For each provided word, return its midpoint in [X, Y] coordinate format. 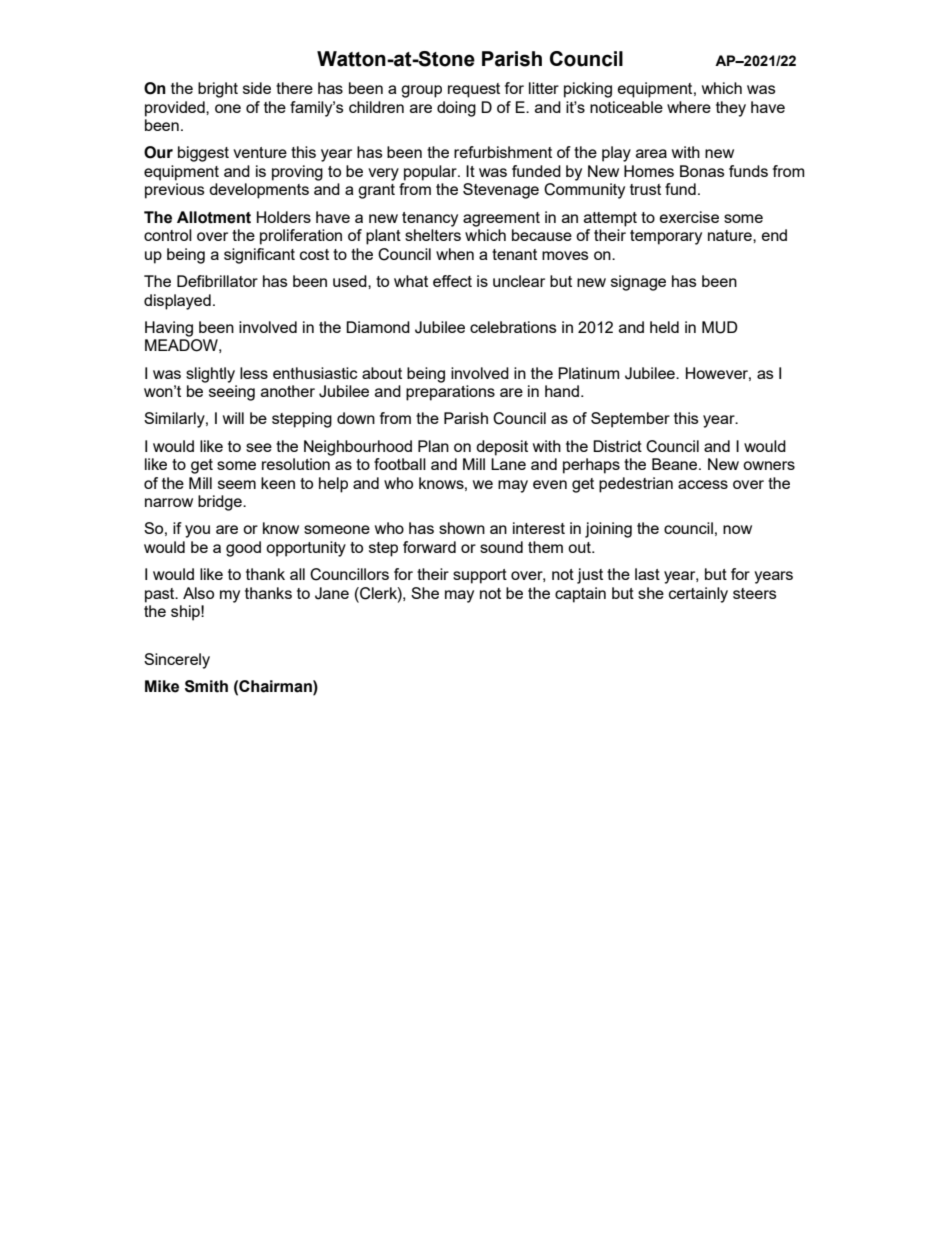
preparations [450, 393]
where [689, 107]
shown [462, 528]
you [197, 531]
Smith [206, 686]
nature [731, 235]
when [455, 254]
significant [259, 256]
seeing [232, 393]
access [703, 484]
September [630, 420]
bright [218, 90]
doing [456, 109]
